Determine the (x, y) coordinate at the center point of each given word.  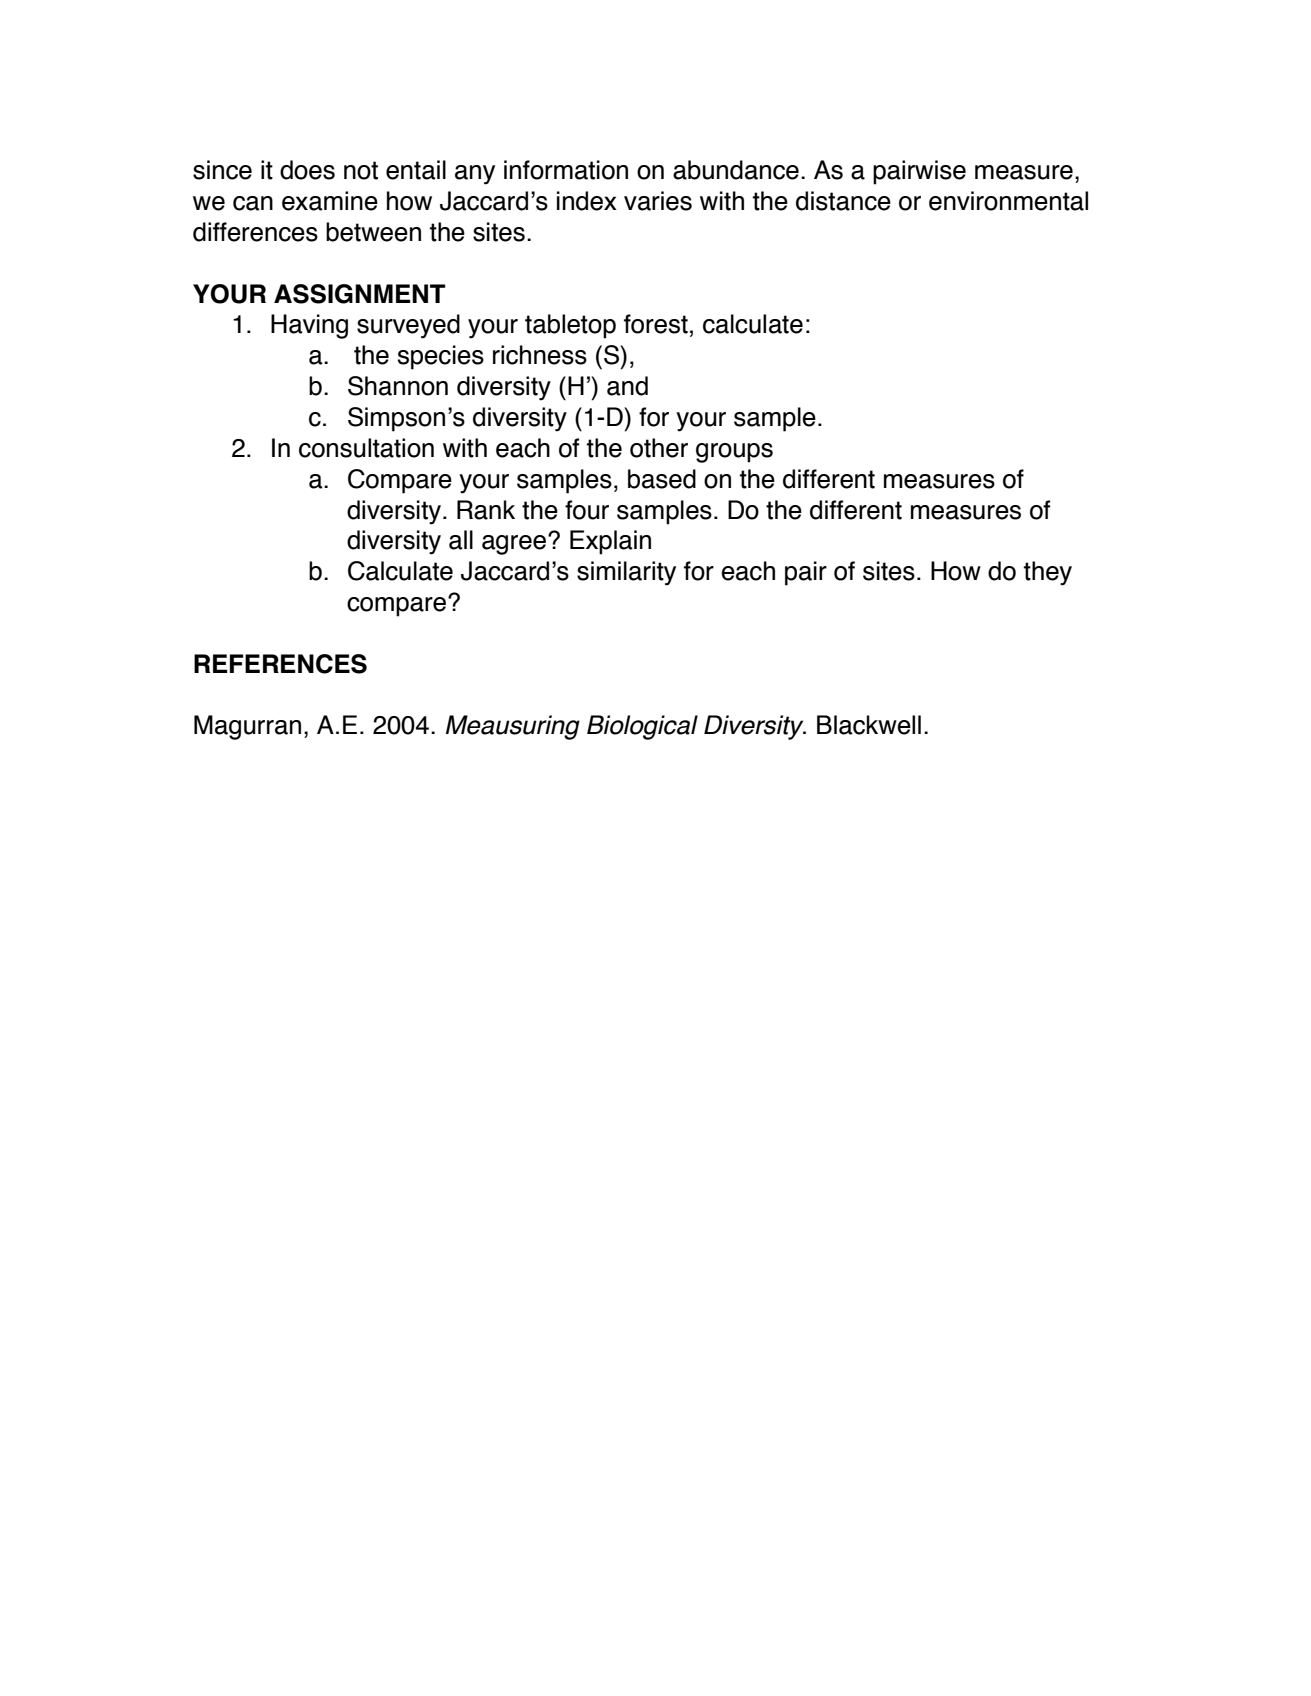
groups (734, 453)
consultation (366, 448)
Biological (642, 727)
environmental (1008, 201)
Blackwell (869, 725)
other (659, 448)
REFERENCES (280, 664)
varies (658, 201)
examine (330, 201)
